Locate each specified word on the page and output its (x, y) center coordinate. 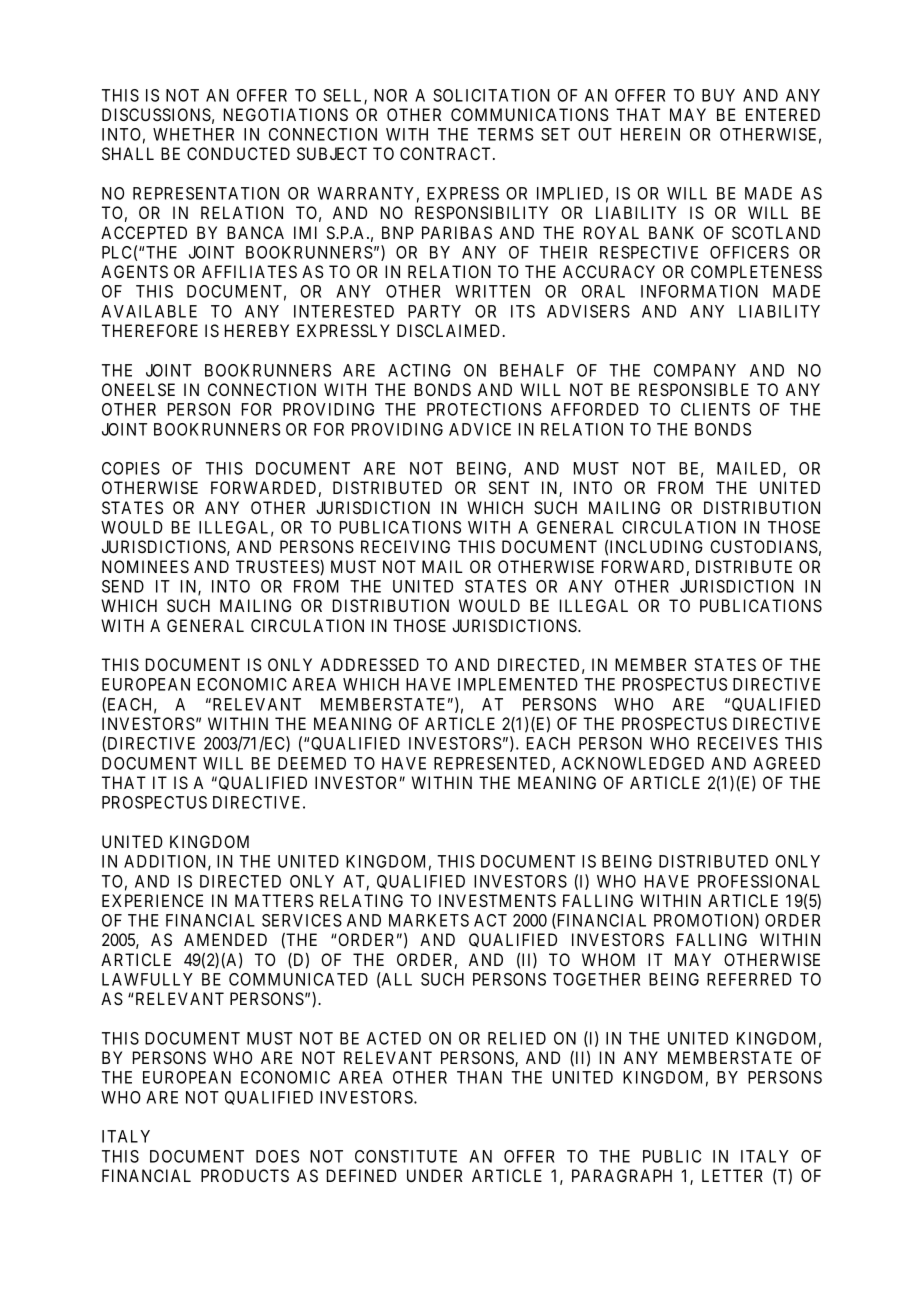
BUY (718, 95)
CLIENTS (715, 409)
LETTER (732, 1175)
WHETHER (193, 134)
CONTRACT (447, 153)
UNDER (434, 1175)
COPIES (131, 468)
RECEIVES (738, 743)
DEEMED (312, 763)
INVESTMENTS (497, 900)
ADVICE (480, 429)
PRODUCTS (245, 1175)
